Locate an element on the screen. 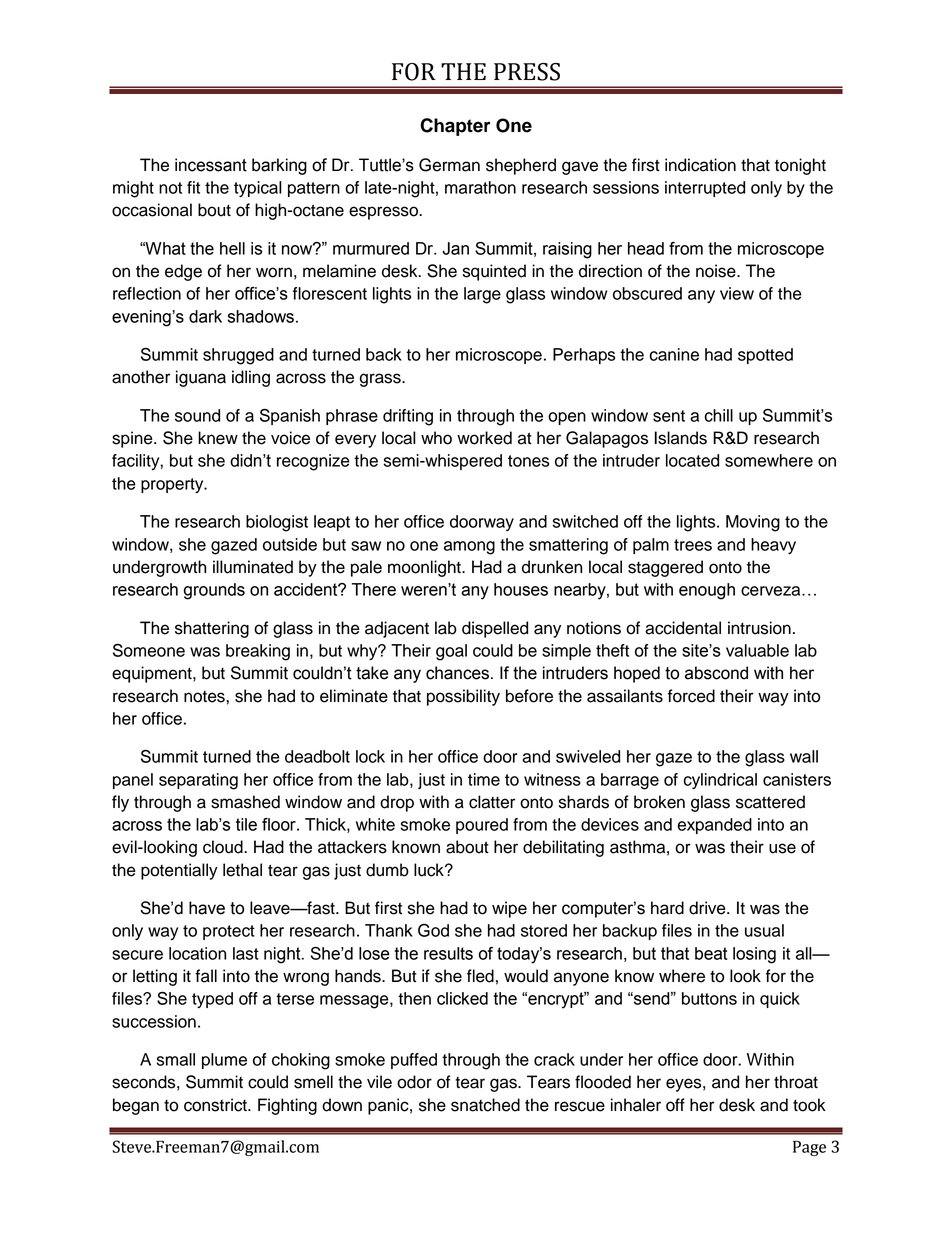 This screenshot has width=952, height=1233. goal is located at coordinates (451, 652).
